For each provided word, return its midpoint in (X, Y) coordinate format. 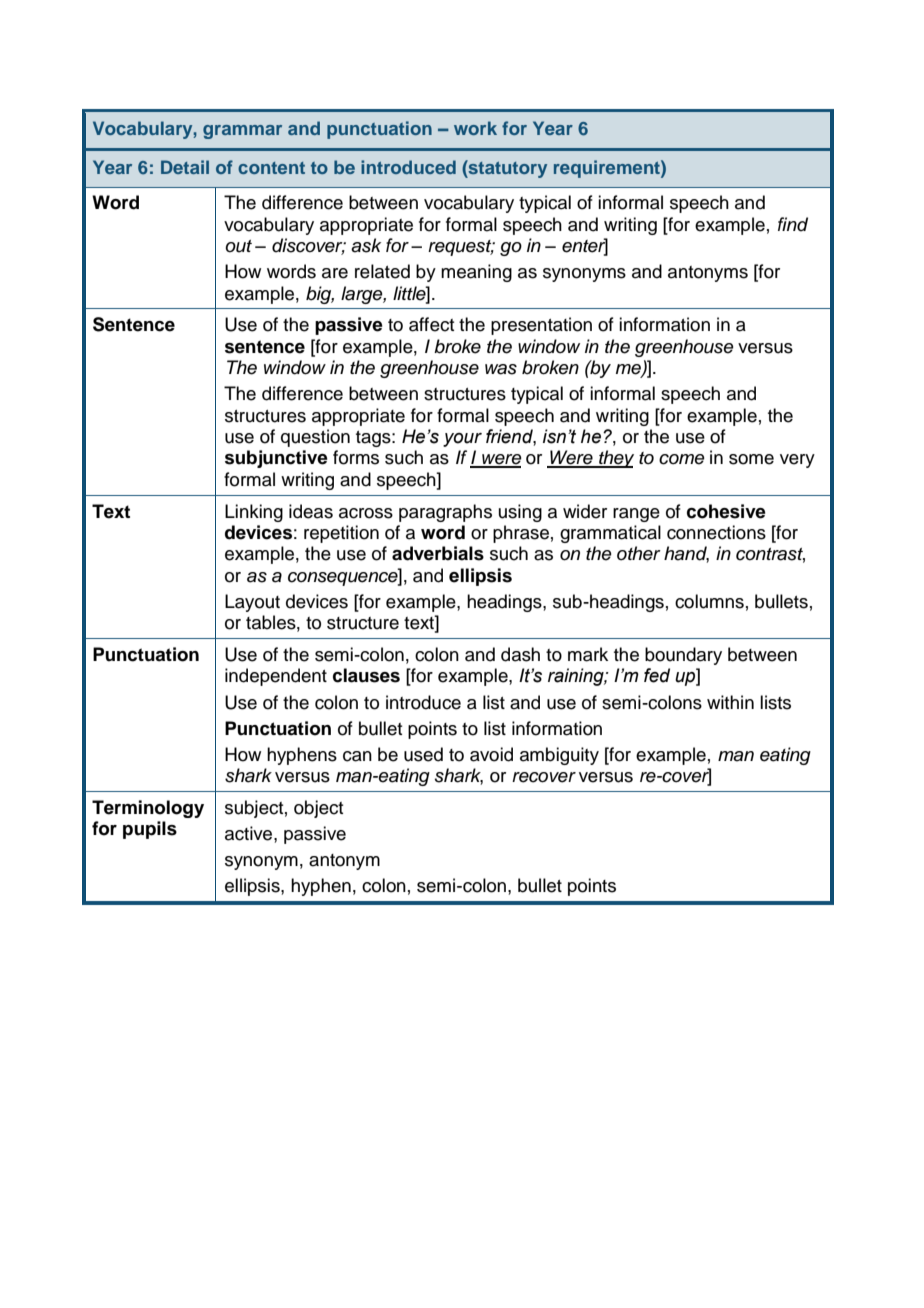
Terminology (148, 809)
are (335, 273)
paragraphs (445, 513)
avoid (491, 754)
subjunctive (276, 459)
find (793, 224)
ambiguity (559, 756)
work (475, 128)
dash (520, 654)
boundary (683, 656)
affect (431, 324)
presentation (541, 326)
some (751, 459)
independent (276, 677)
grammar (242, 132)
